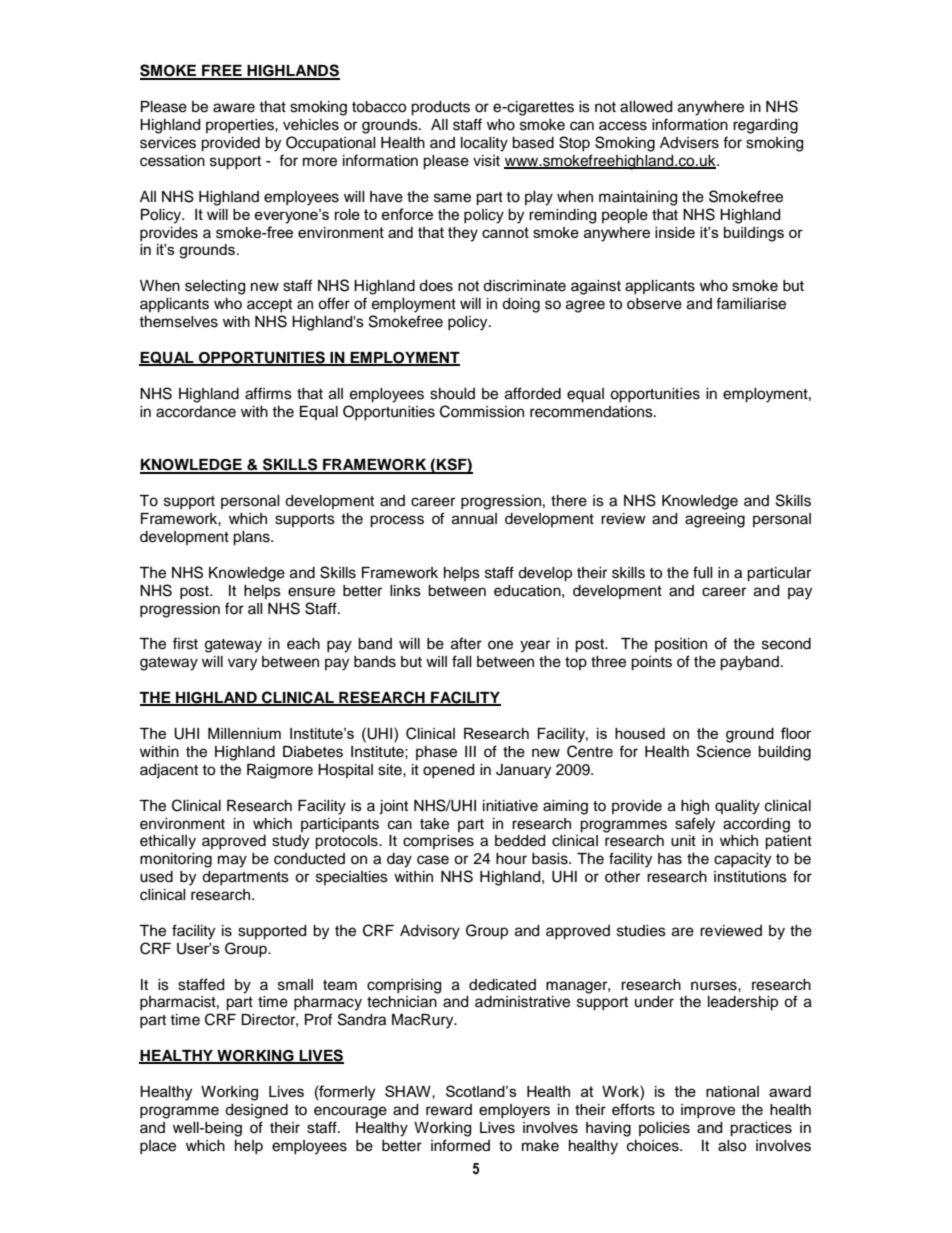  I want to click on locality, so click(484, 144).
